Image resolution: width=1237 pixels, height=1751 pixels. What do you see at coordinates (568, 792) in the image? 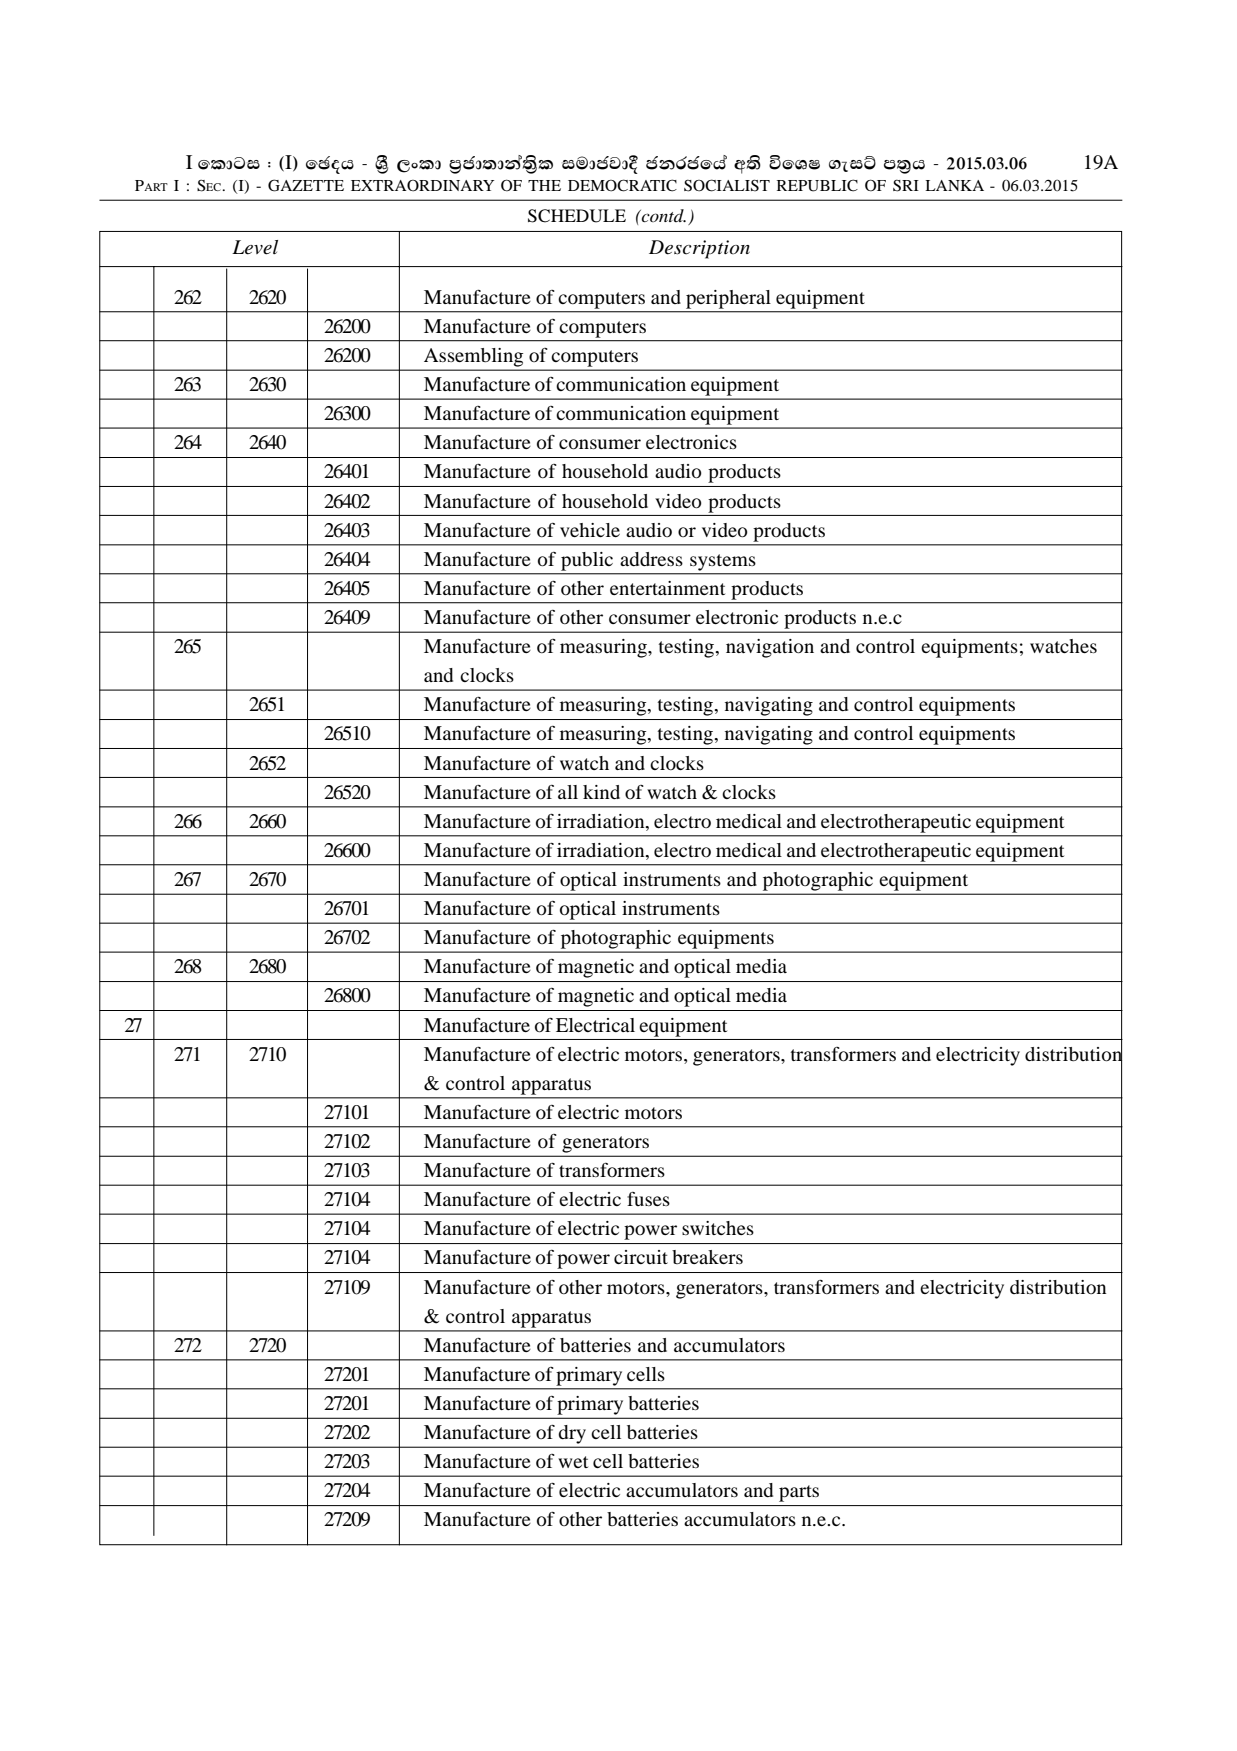
I see `all` at bounding box center [568, 792].
